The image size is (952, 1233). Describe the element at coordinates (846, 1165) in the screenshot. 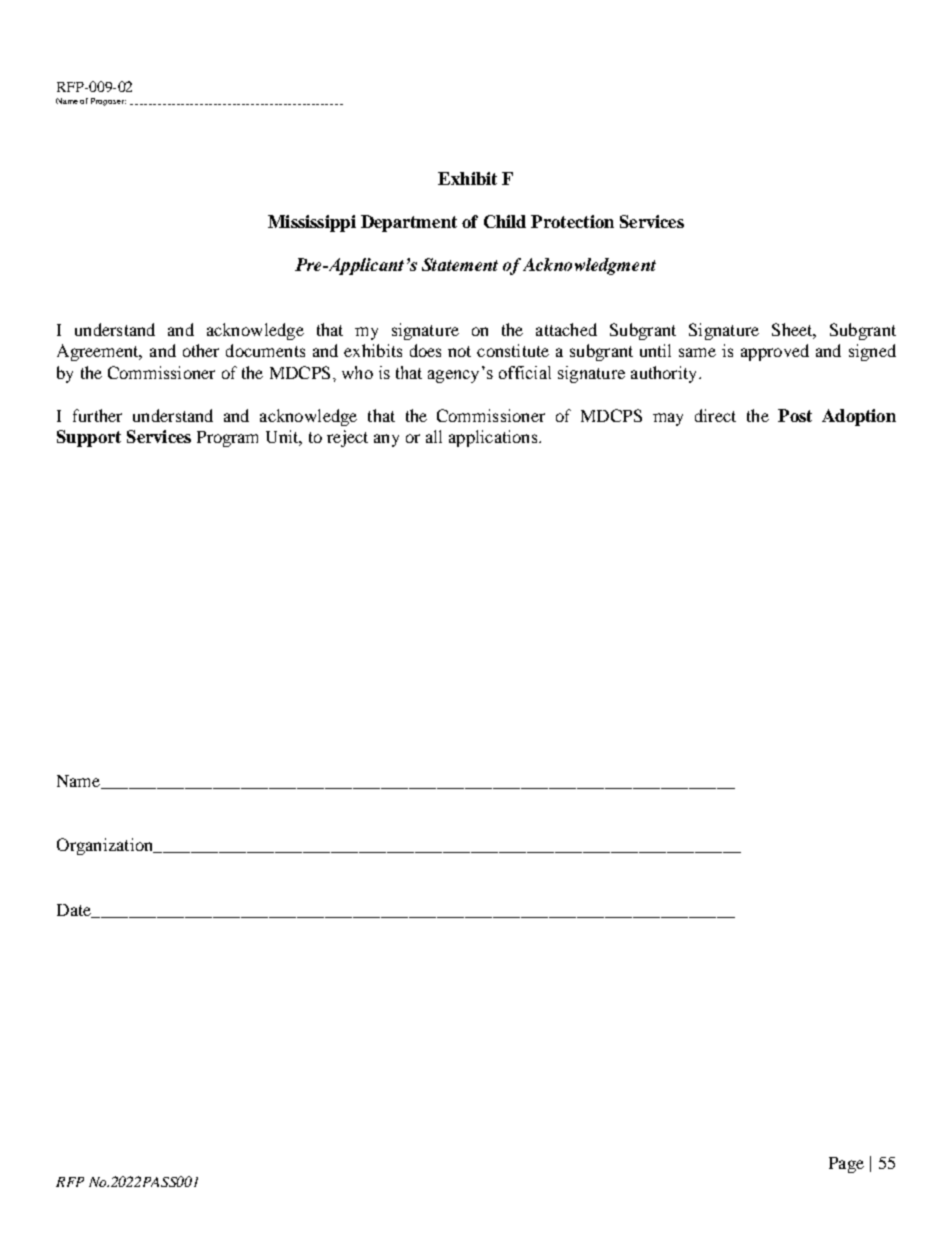

I see `Page` at that location.
